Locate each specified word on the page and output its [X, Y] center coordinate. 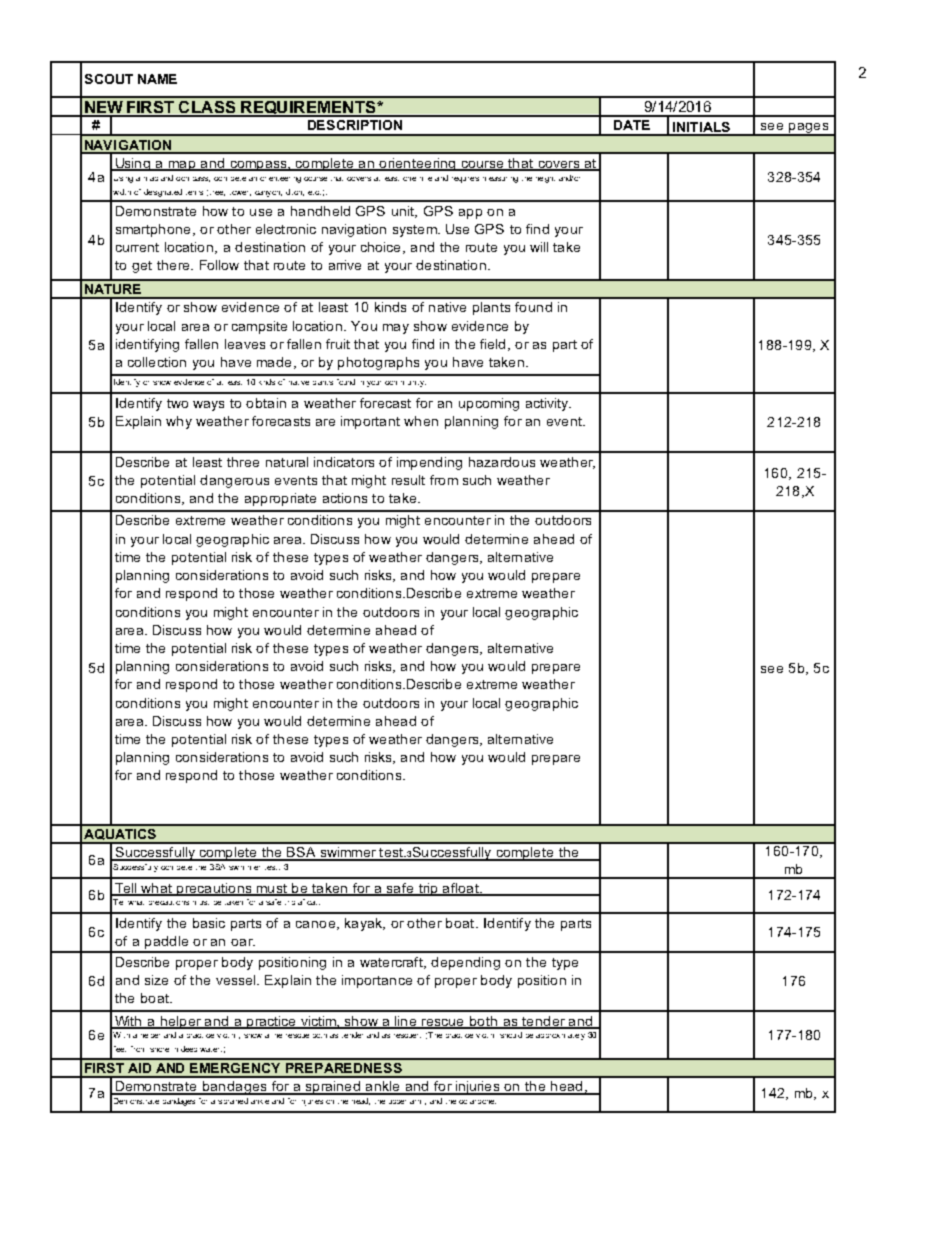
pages [809, 129]
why [179, 422]
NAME [157, 79]
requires [465, 180]
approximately [560, 1037]
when [421, 421]
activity [548, 404]
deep [189, 1049]
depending [465, 963]
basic [209, 923]
